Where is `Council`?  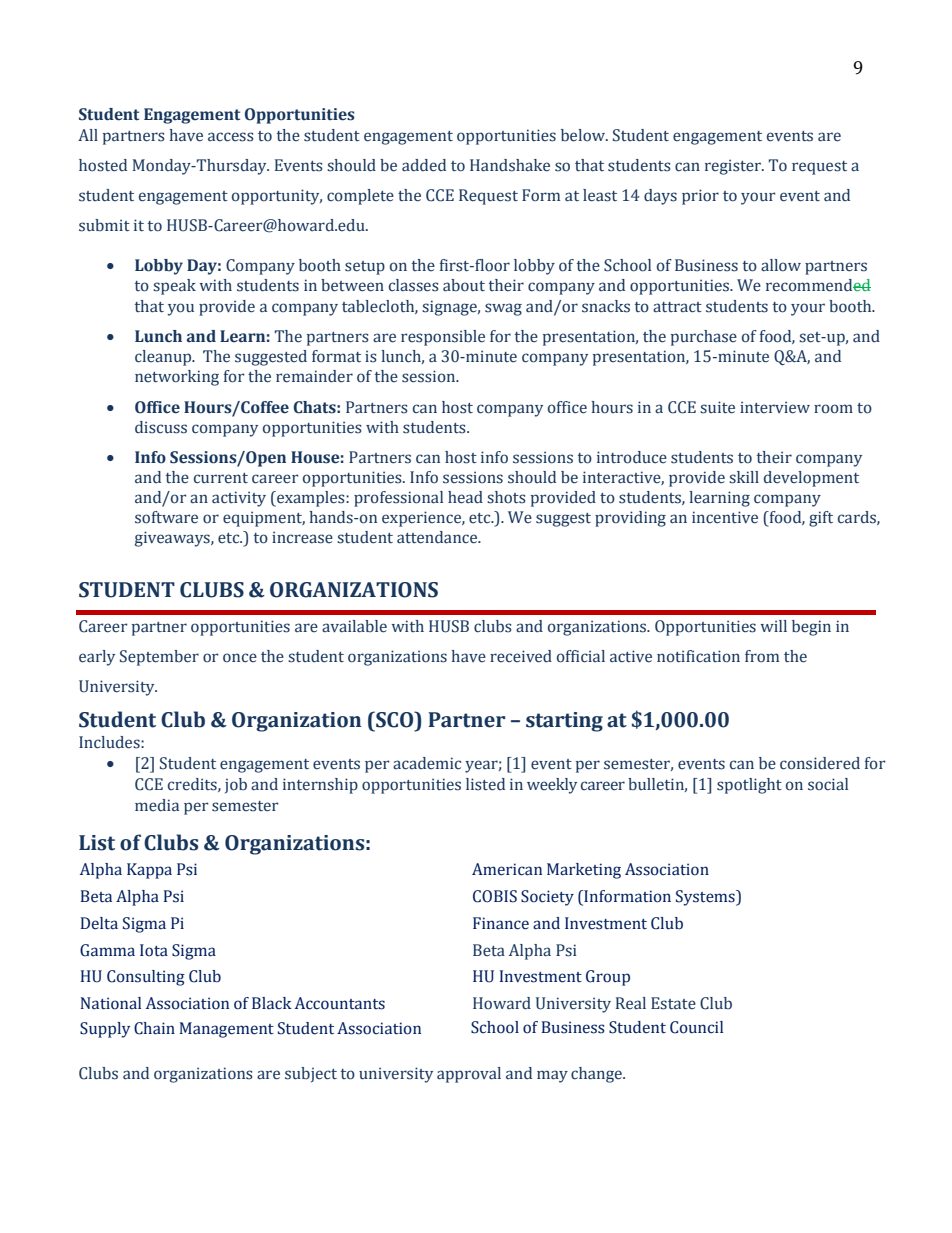 Council is located at coordinates (696, 1027).
